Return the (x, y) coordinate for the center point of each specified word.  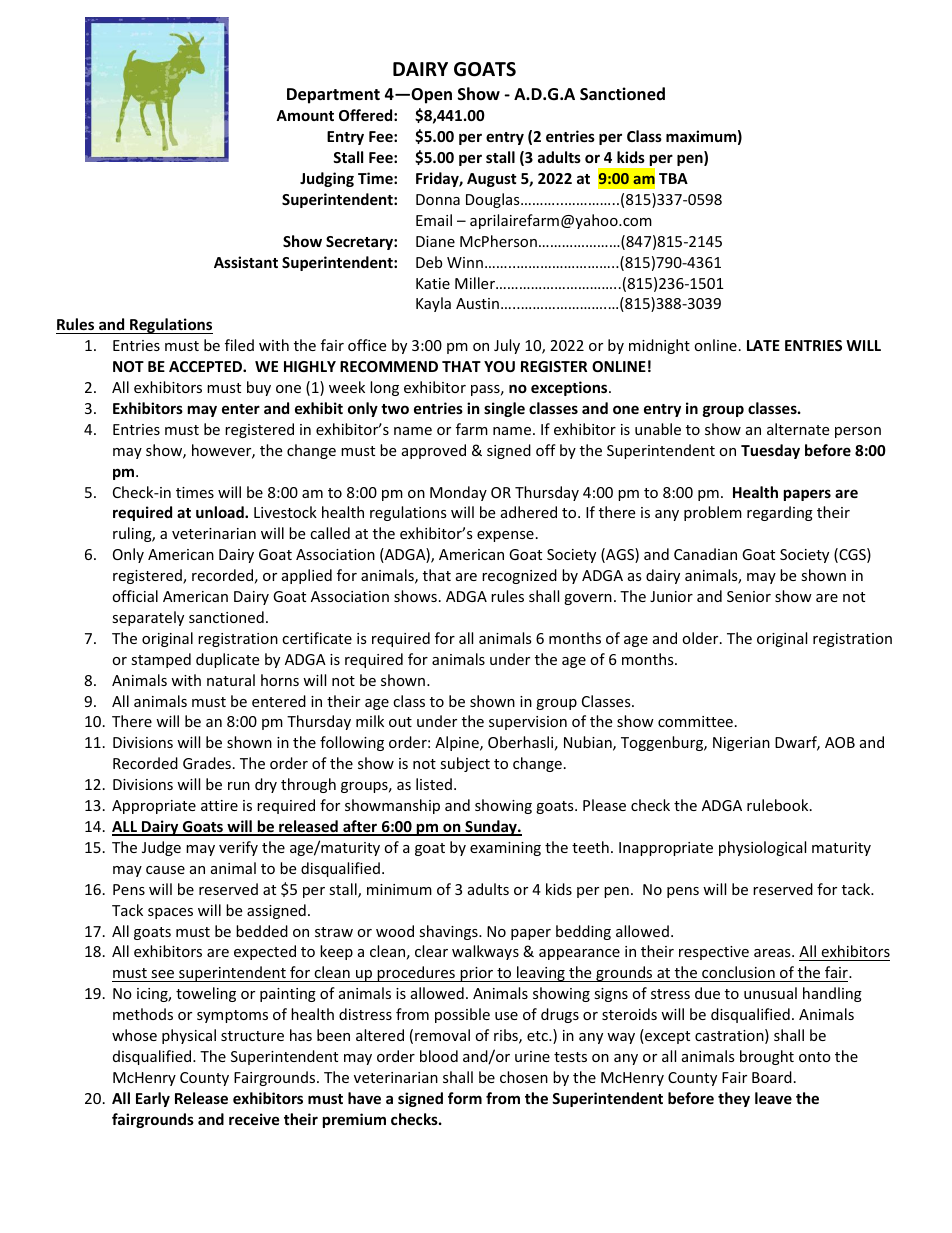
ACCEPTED (206, 366)
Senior (749, 596)
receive (254, 1119)
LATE (763, 345)
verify (238, 848)
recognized (519, 576)
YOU (499, 366)
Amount (305, 115)
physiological (762, 848)
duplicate (227, 660)
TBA (673, 178)
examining (505, 849)
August (492, 180)
